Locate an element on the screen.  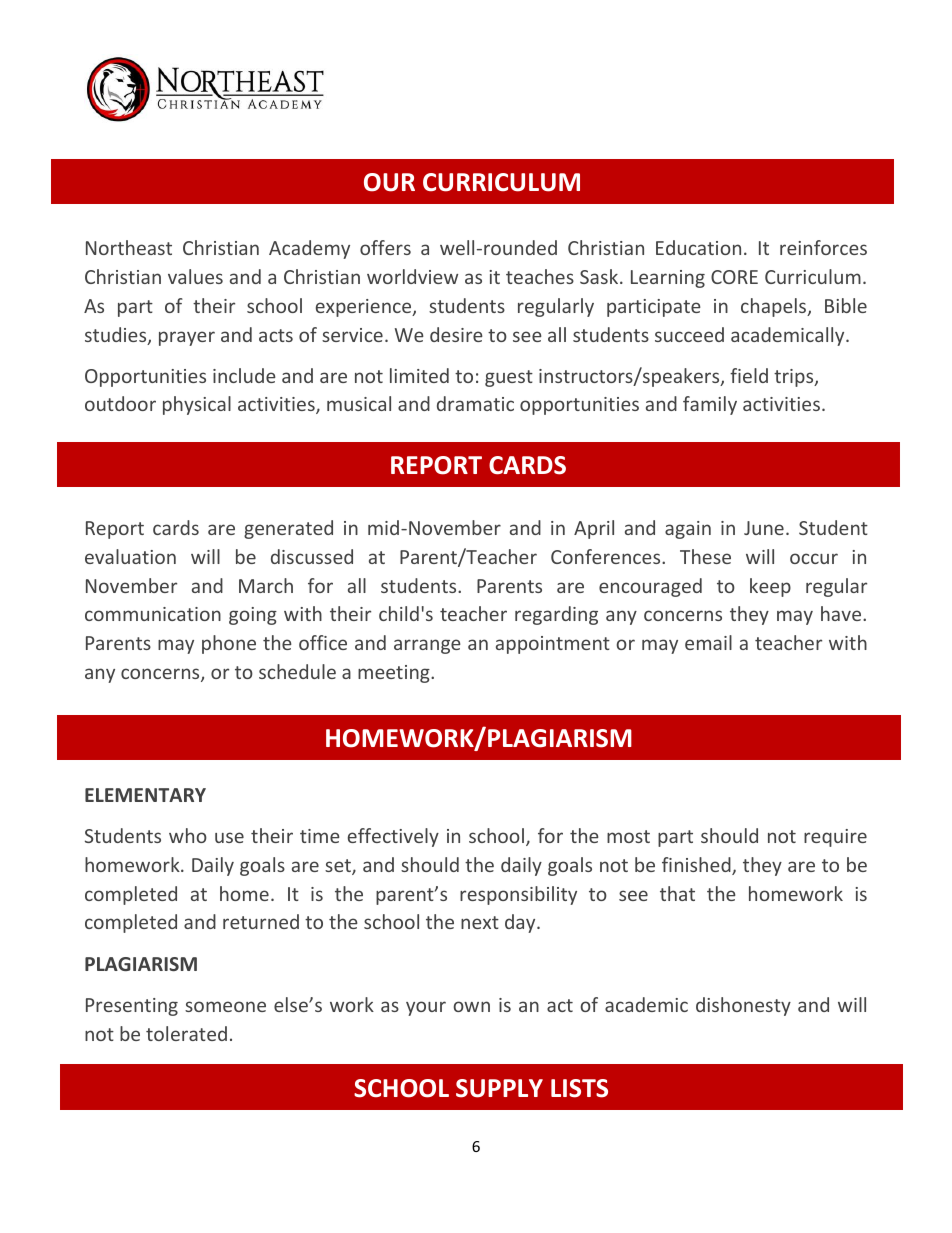
teaches is located at coordinates (540, 276).
